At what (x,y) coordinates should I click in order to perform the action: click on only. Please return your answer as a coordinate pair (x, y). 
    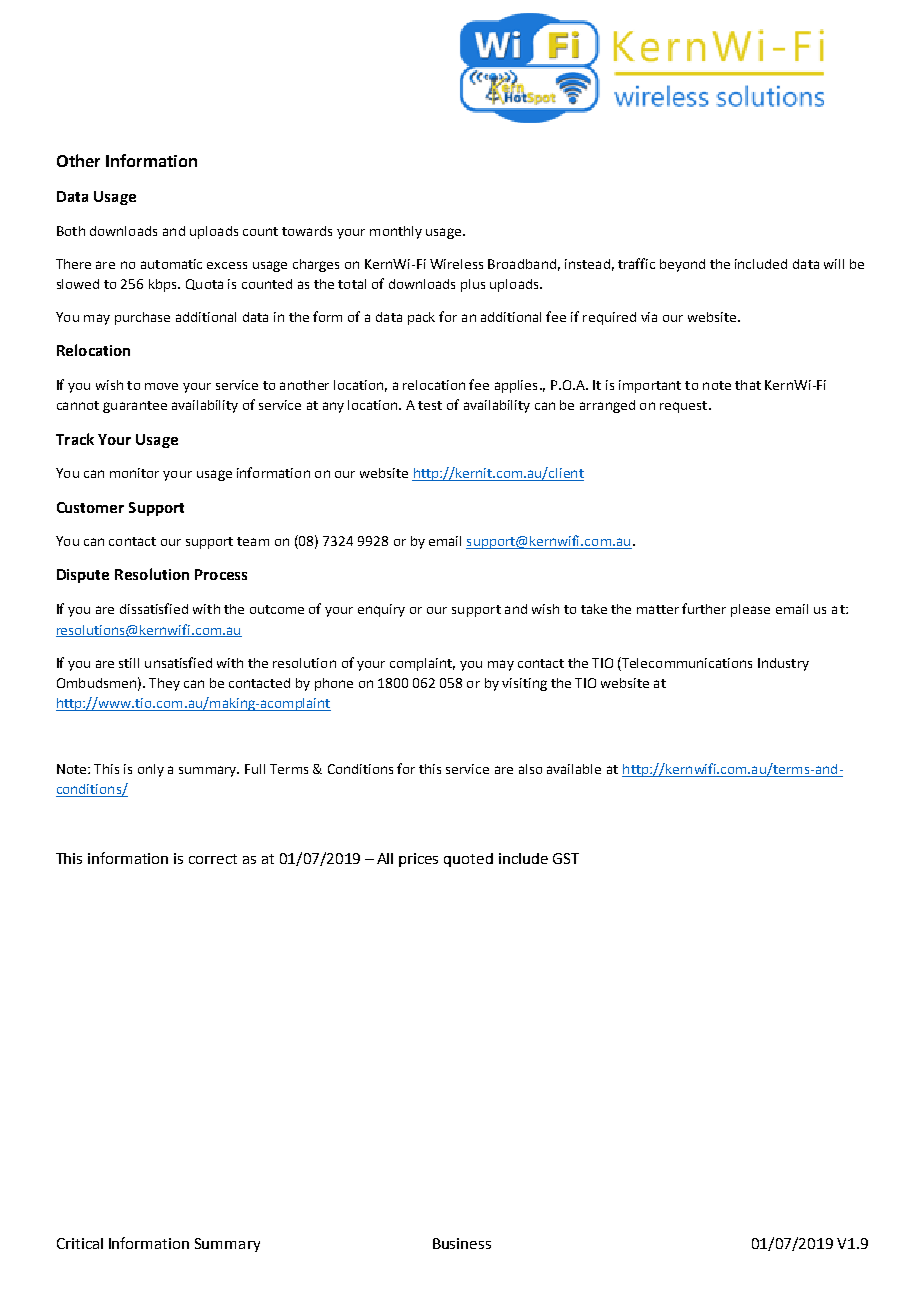
    Looking at the image, I should click on (151, 770).
